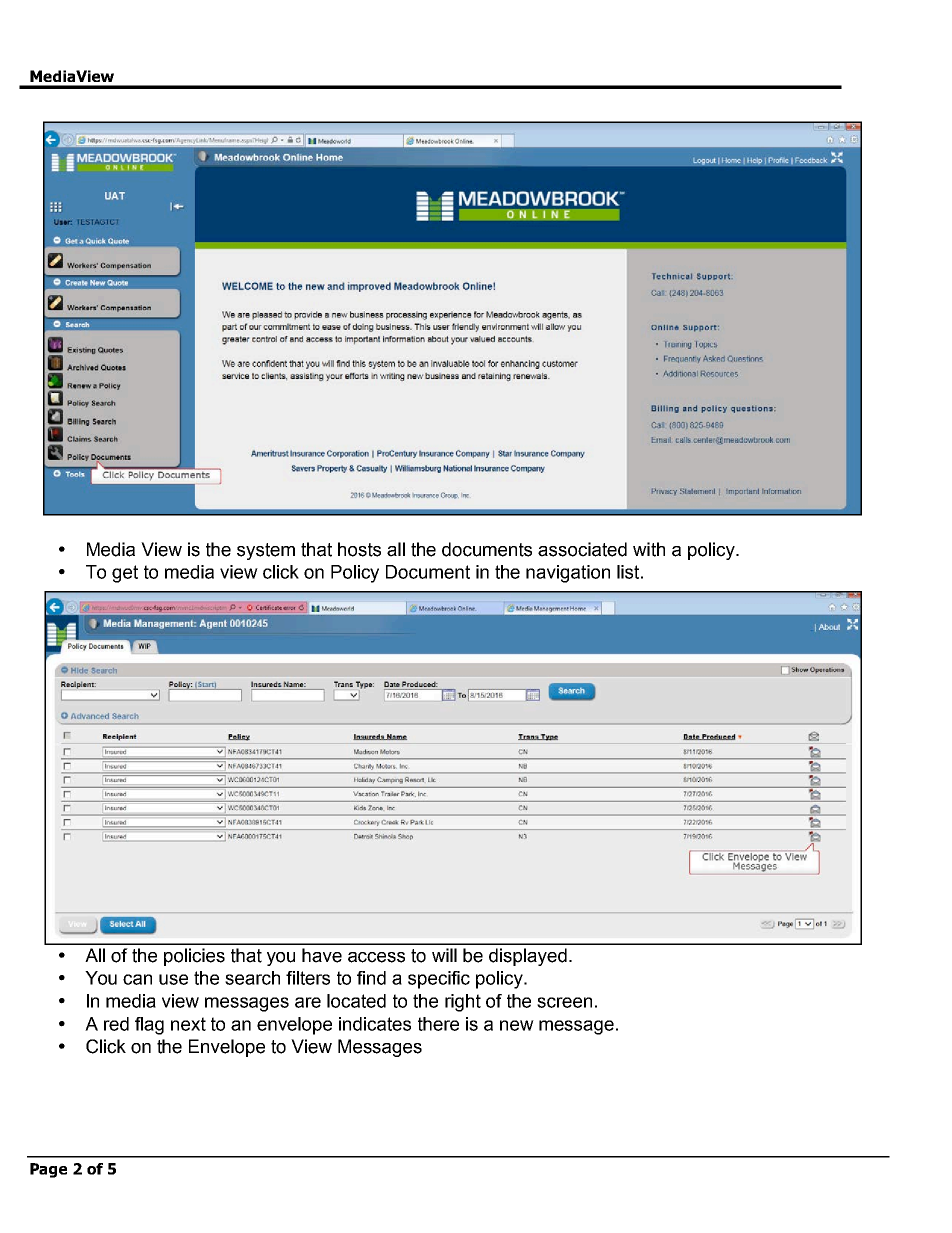 The width and height of the document is (952, 1233). What do you see at coordinates (564, 1002) in the document?
I see `screen` at bounding box center [564, 1002].
